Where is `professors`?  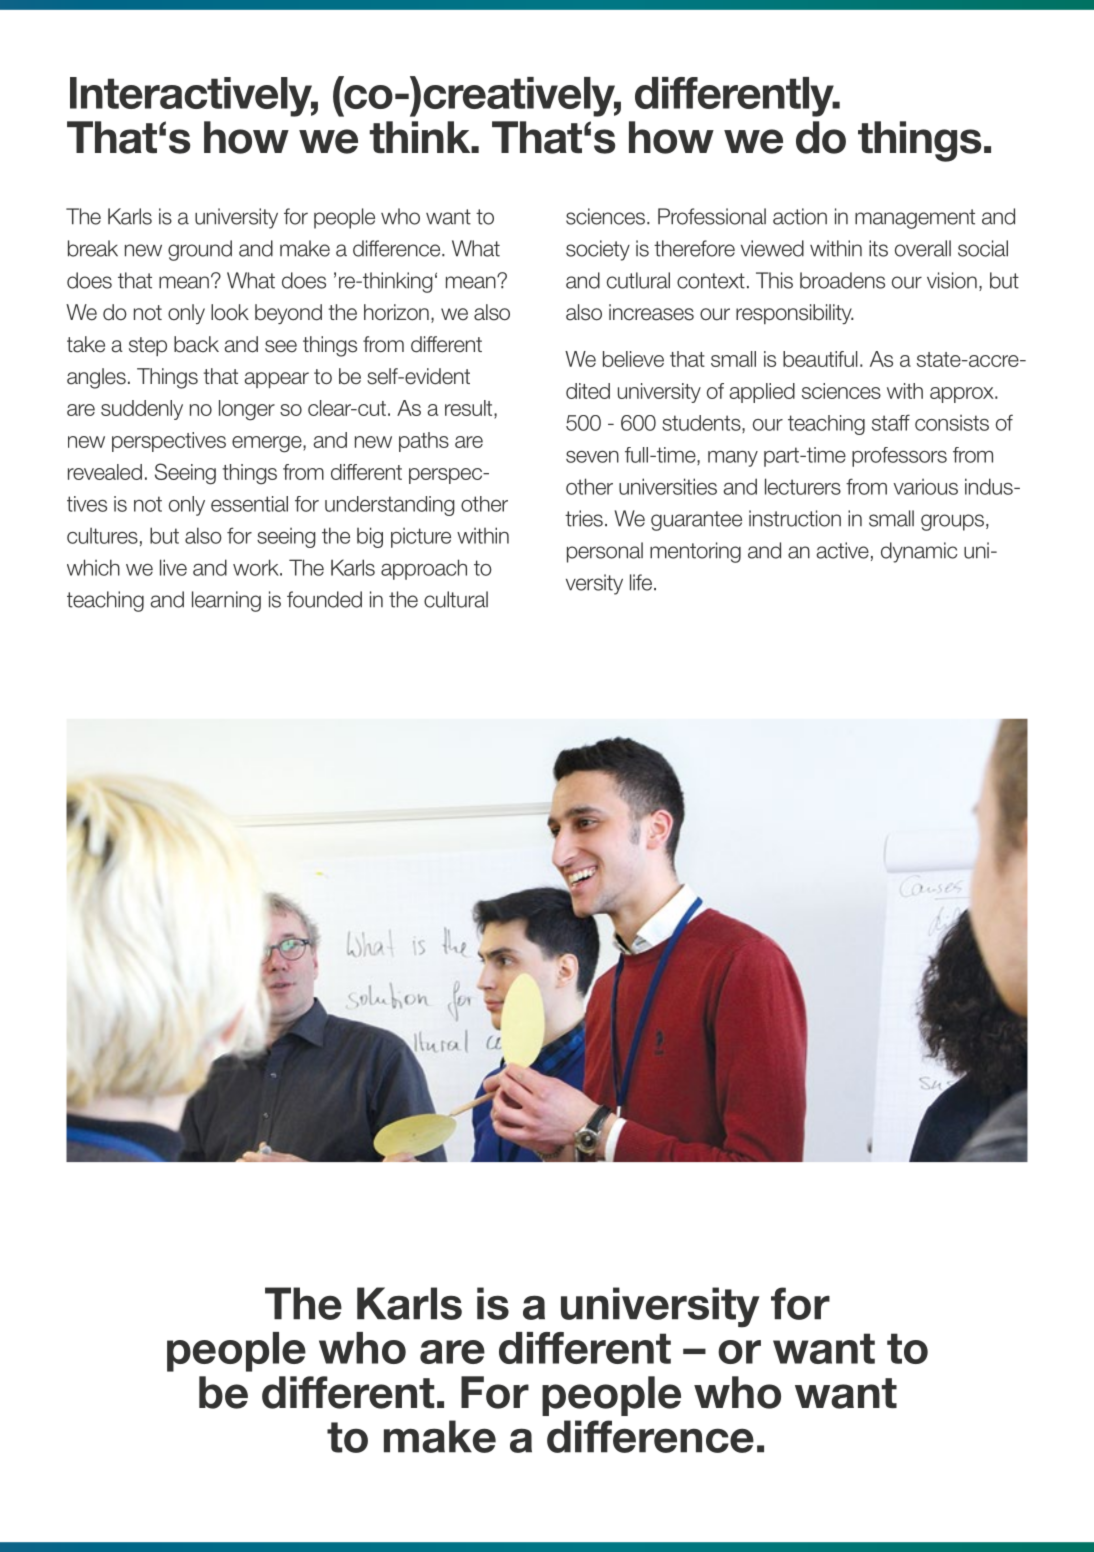
professors is located at coordinates (899, 457).
